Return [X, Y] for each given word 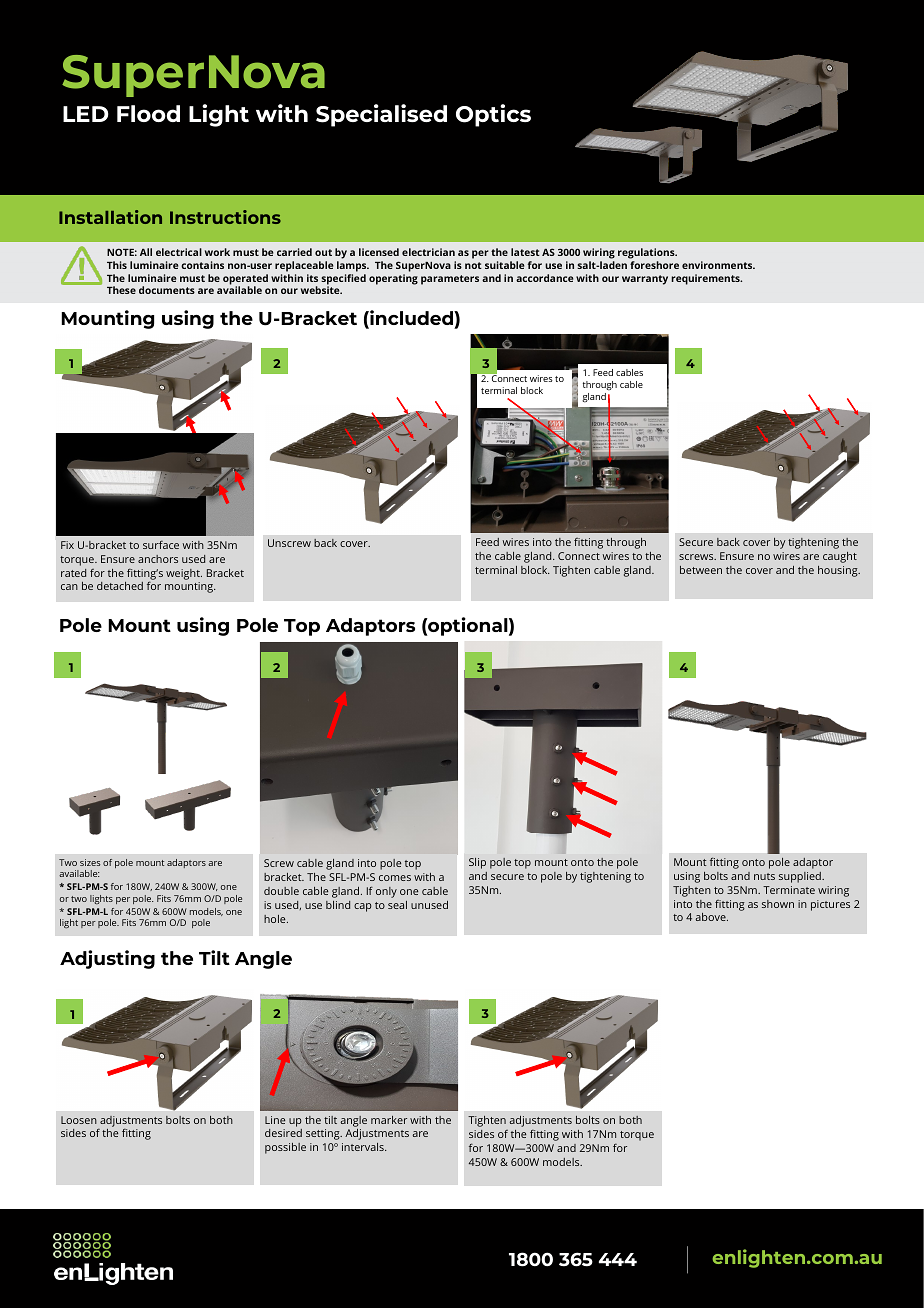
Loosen [79, 1120]
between [701, 570]
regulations [647, 253]
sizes [90, 862]
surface [161, 544]
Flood [148, 113]
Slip [477, 863]
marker [389, 1120]
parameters [450, 280]
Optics [493, 115]
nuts [764, 876]
